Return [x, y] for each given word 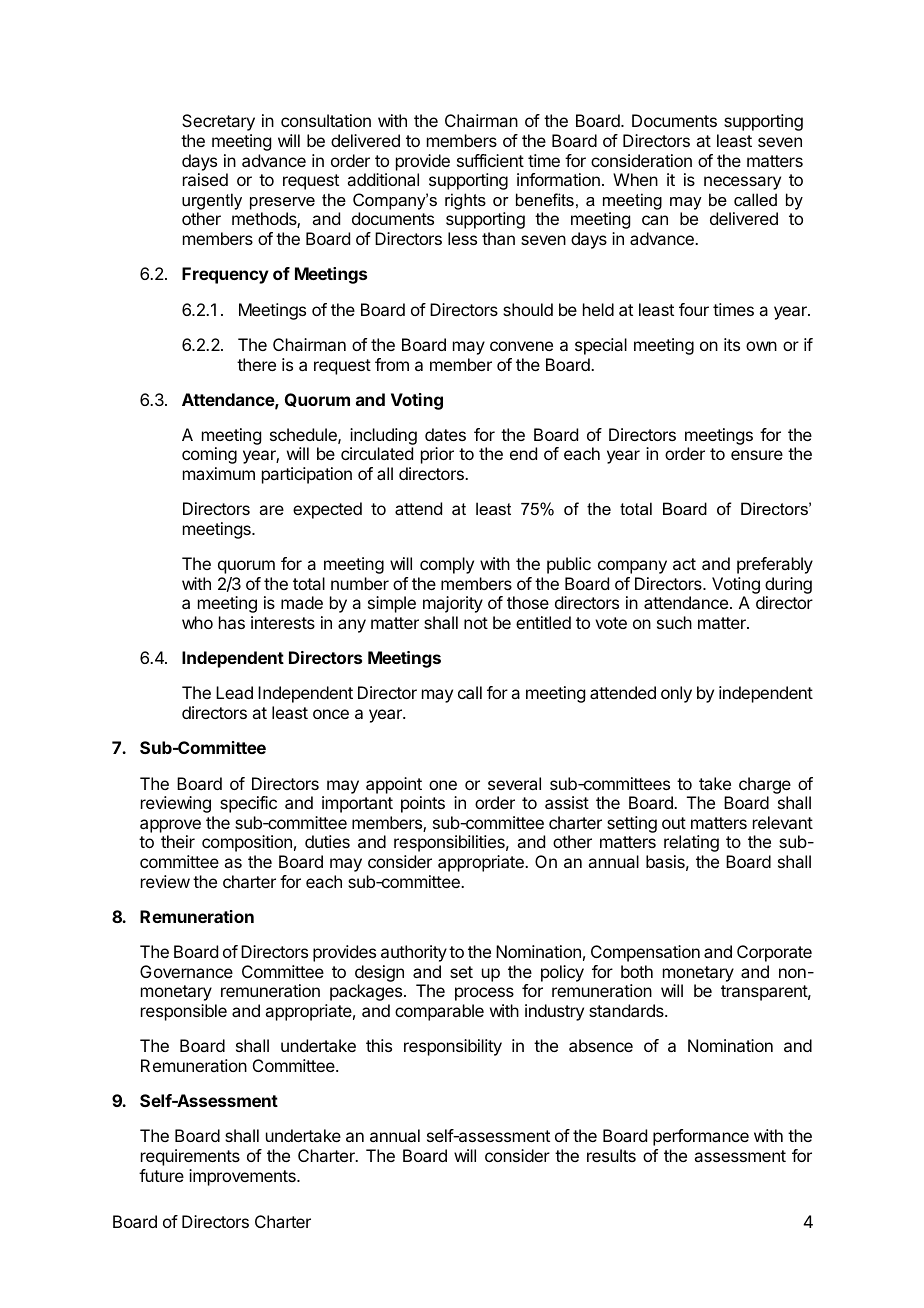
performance [701, 1137]
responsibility [453, 1047]
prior [437, 455]
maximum [219, 473]
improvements [243, 1177]
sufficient [490, 160]
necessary [742, 183]
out [674, 823]
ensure [757, 455]
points [423, 804]
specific [248, 804]
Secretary [218, 122]
